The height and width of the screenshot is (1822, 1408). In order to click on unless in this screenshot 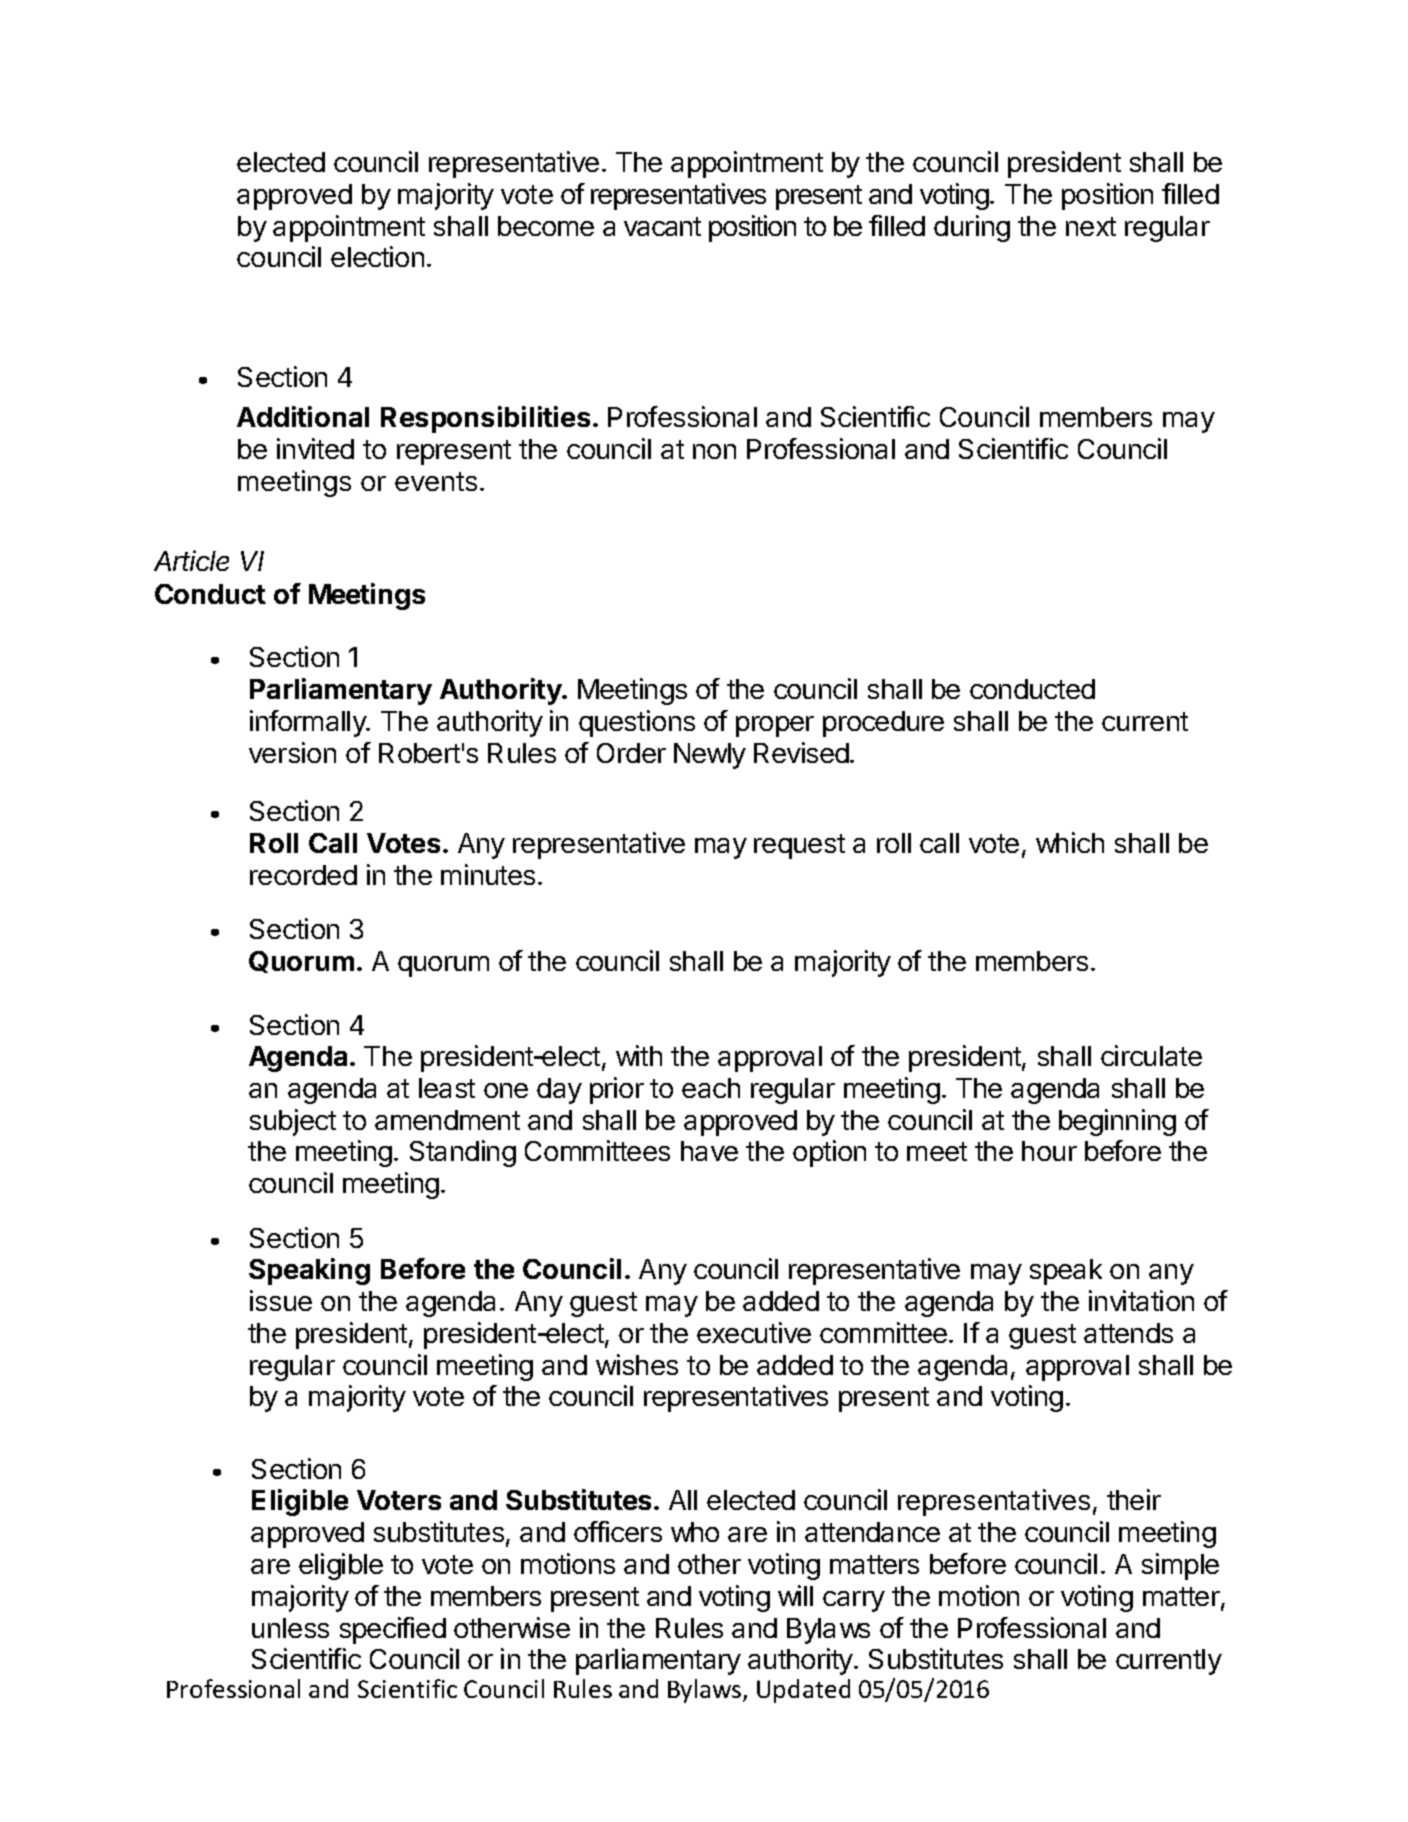, I will do `click(290, 1628)`.
